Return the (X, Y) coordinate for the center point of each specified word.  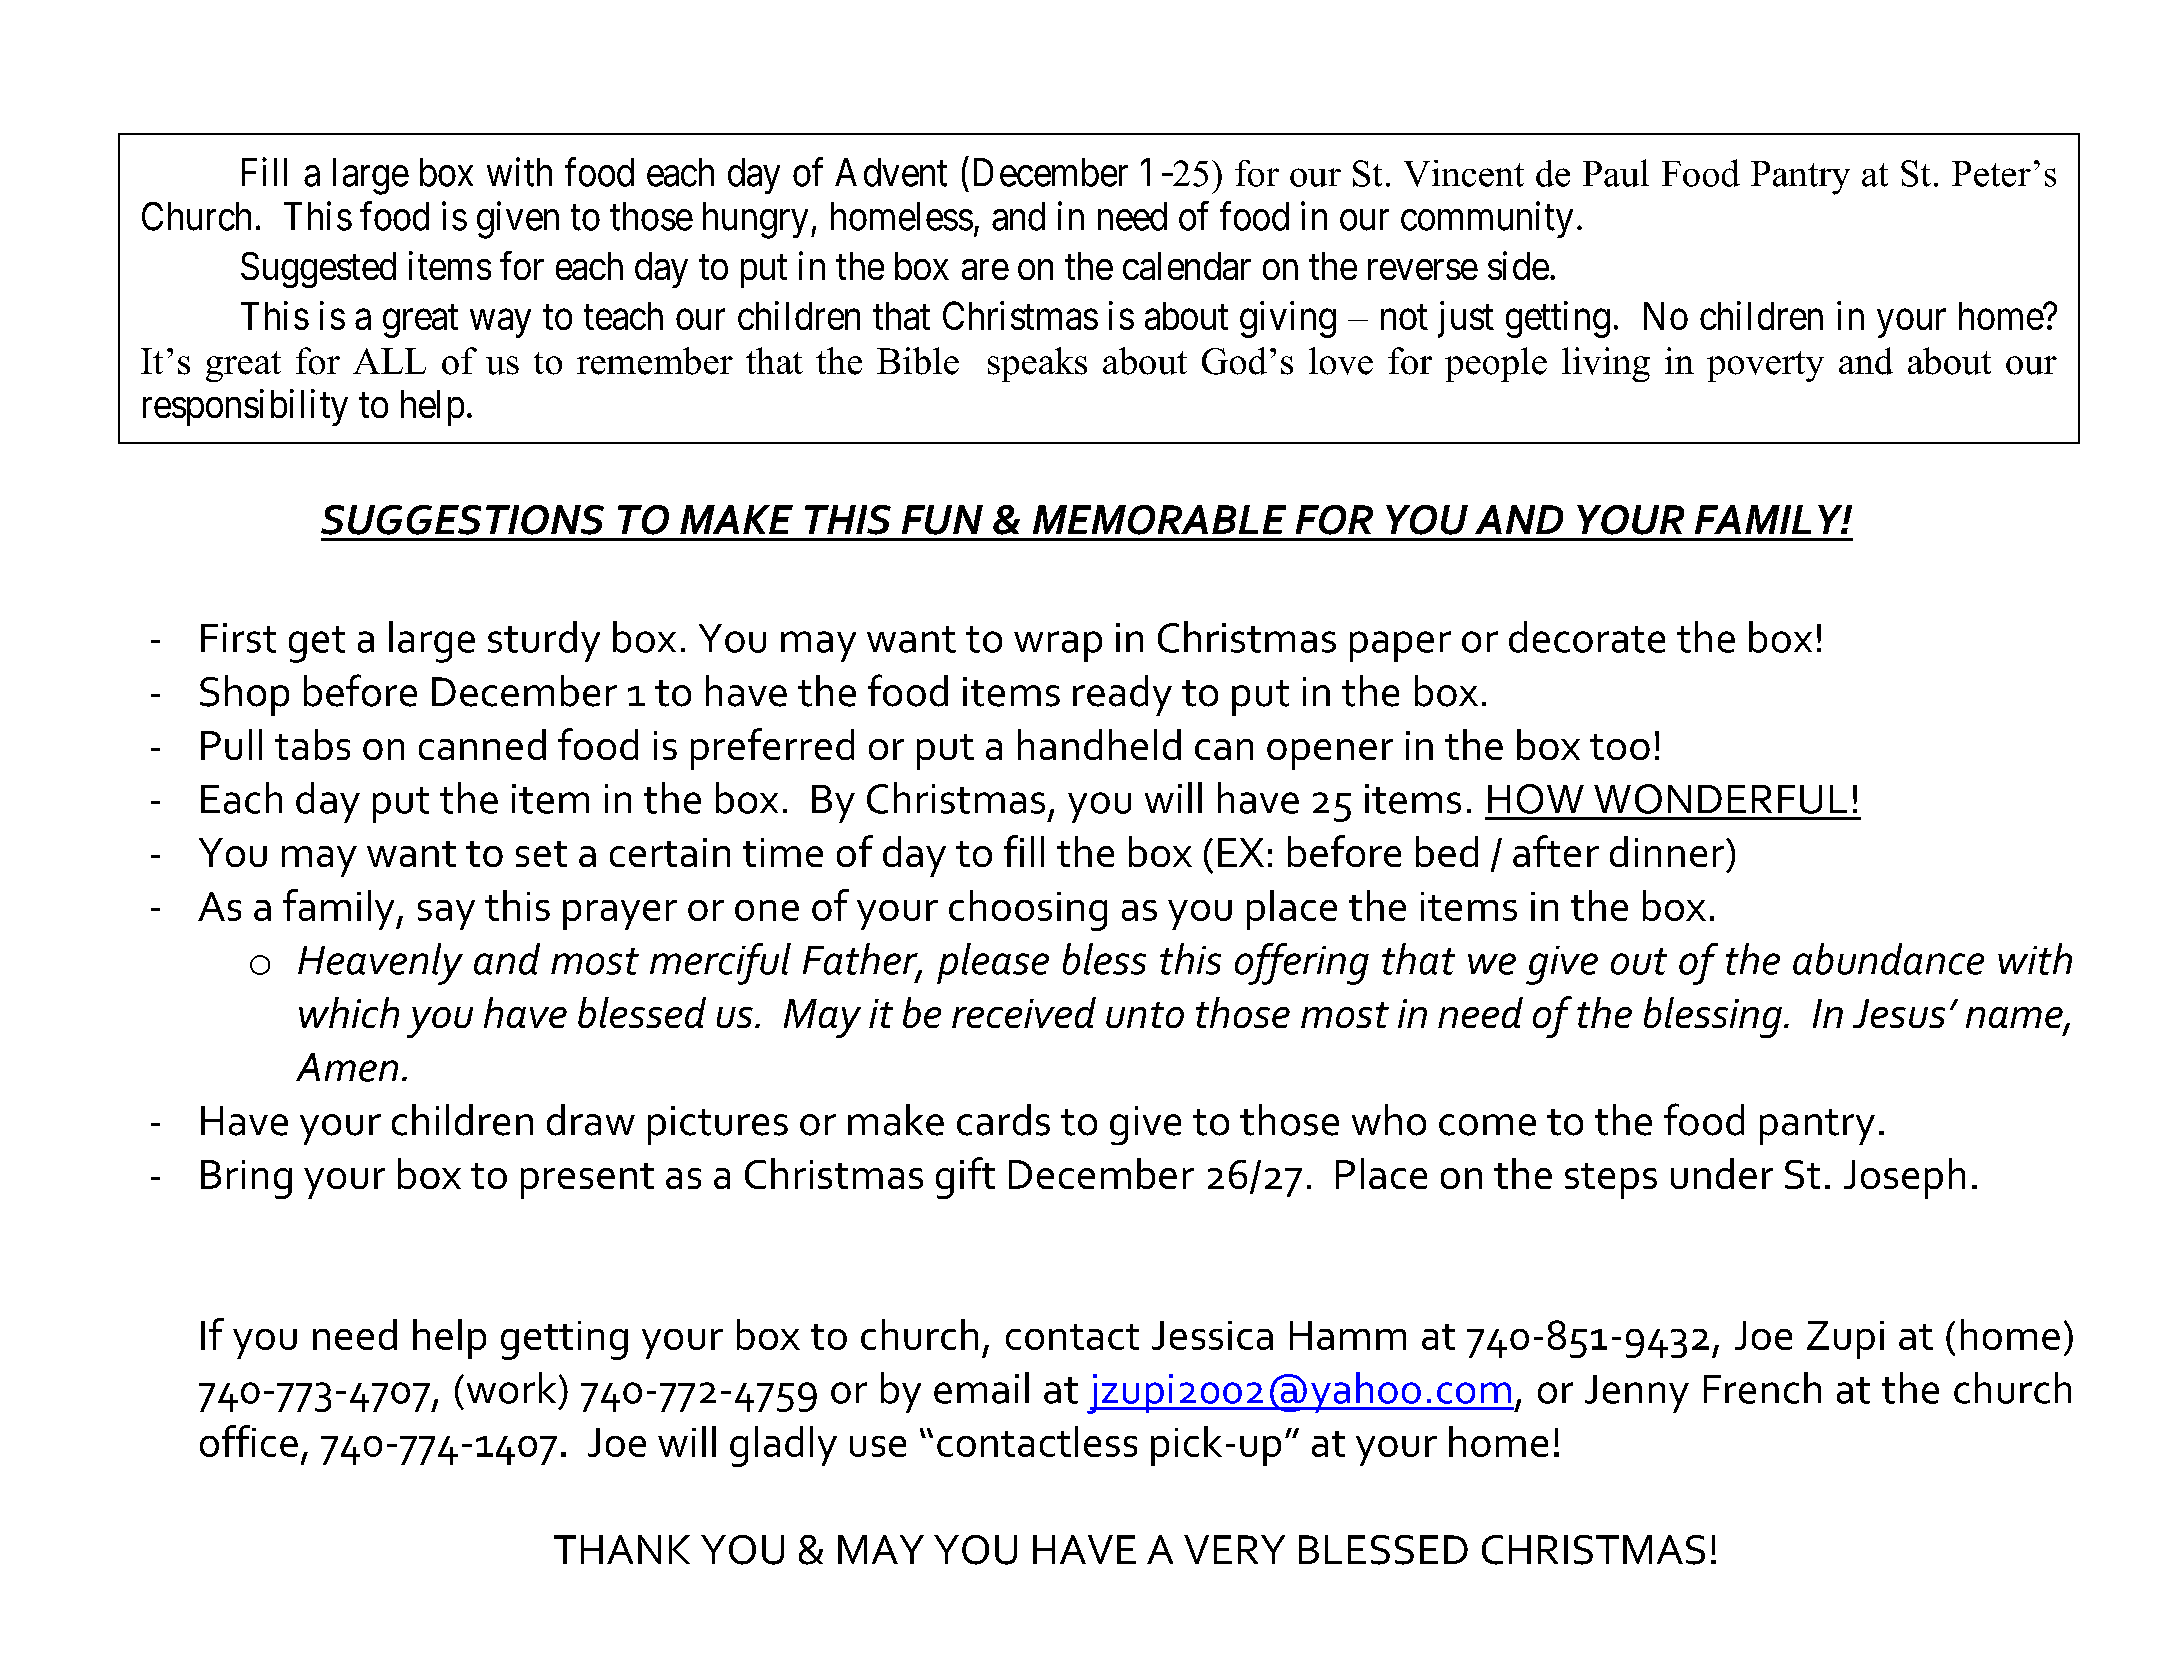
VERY (1234, 1549)
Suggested (318, 270)
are (985, 270)
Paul (1616, 173)
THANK (622, 1549)
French (1762, 1388)
